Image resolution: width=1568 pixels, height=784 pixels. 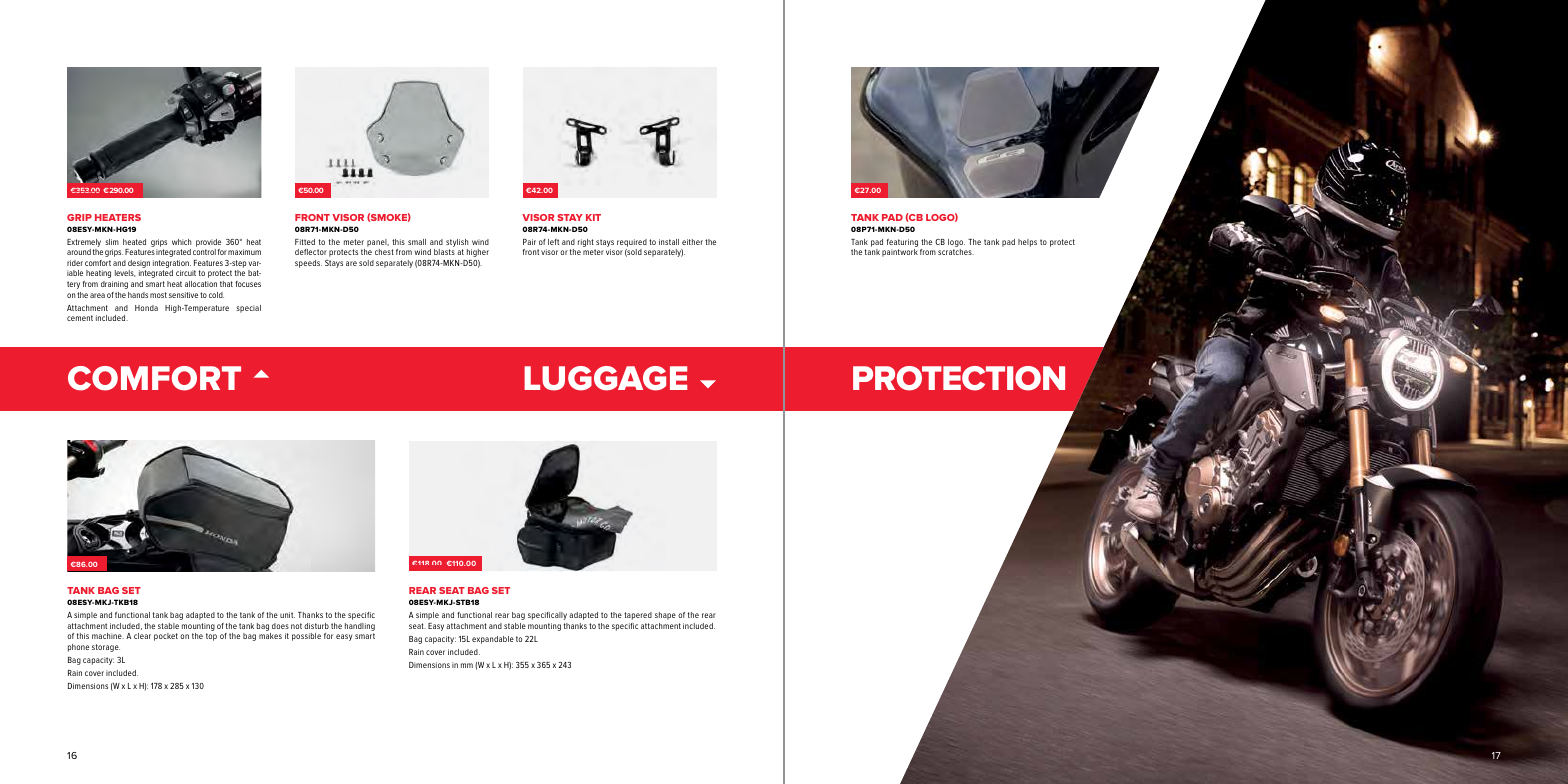 What do you see at coordinates (553, 242) in the page?
I see `left` at bounding box center [553, 242].
